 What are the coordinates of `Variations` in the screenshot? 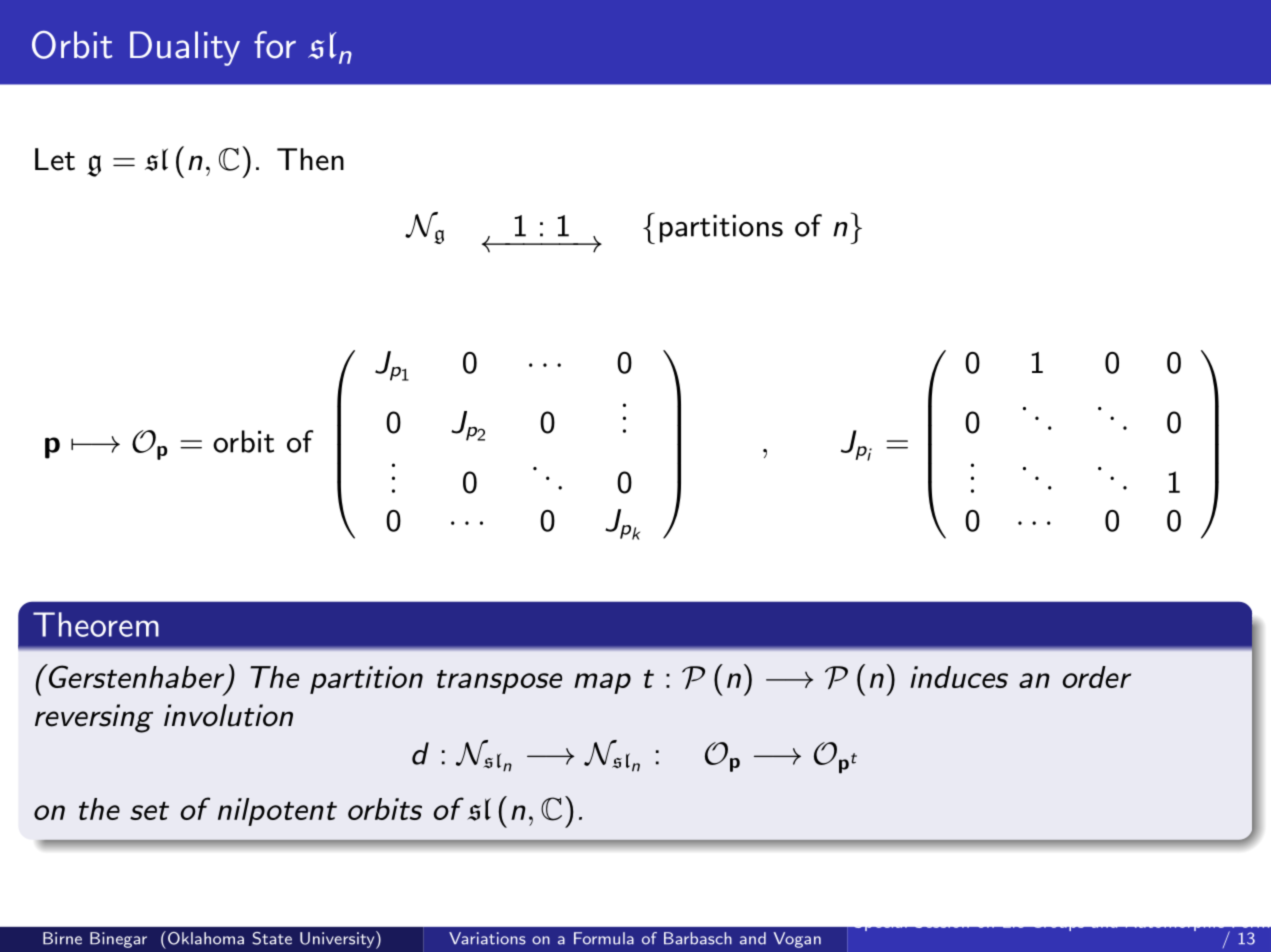 It's located at (487, 938).
